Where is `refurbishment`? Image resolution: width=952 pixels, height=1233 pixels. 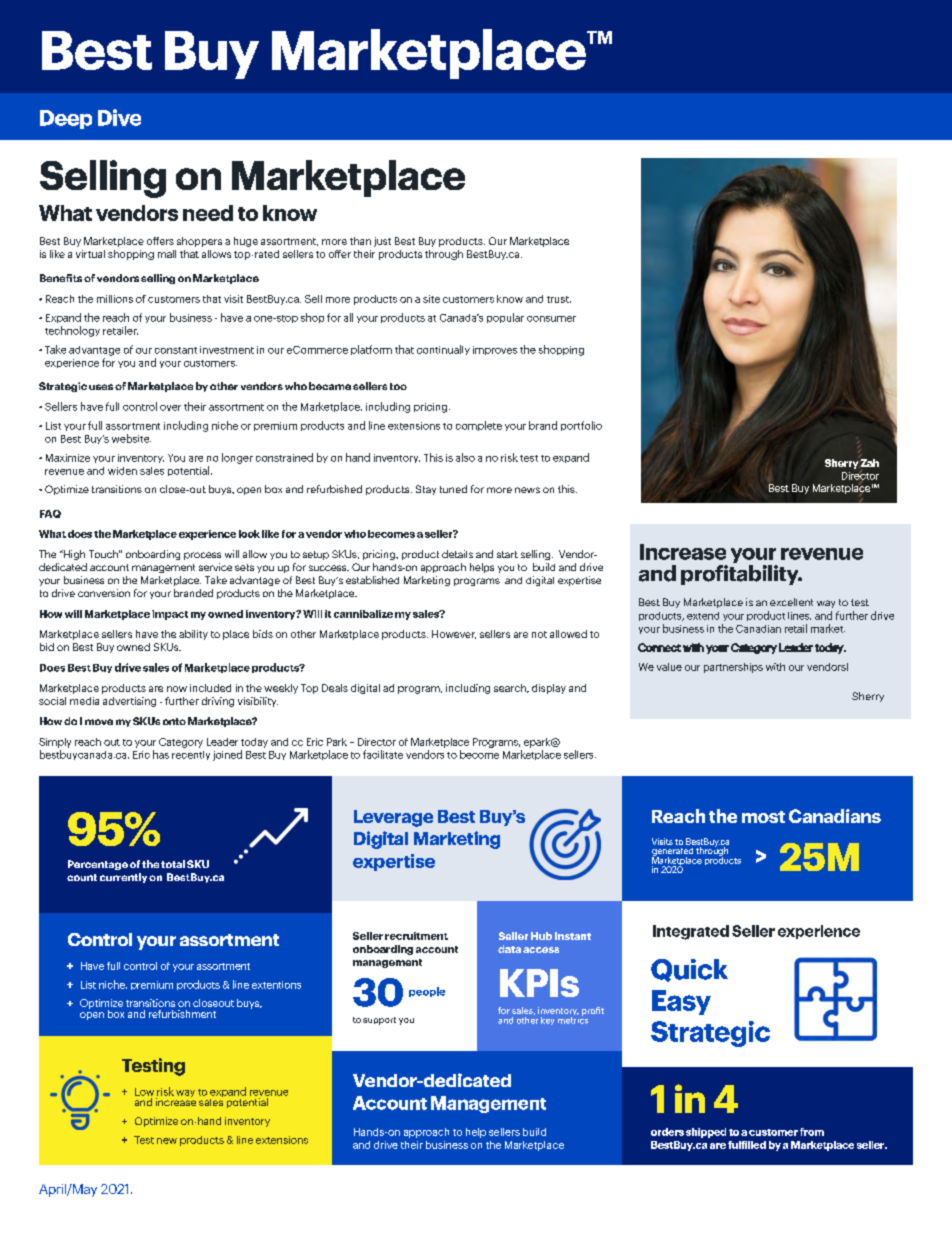
refurbishment is located at coordinates (182, 1014).
